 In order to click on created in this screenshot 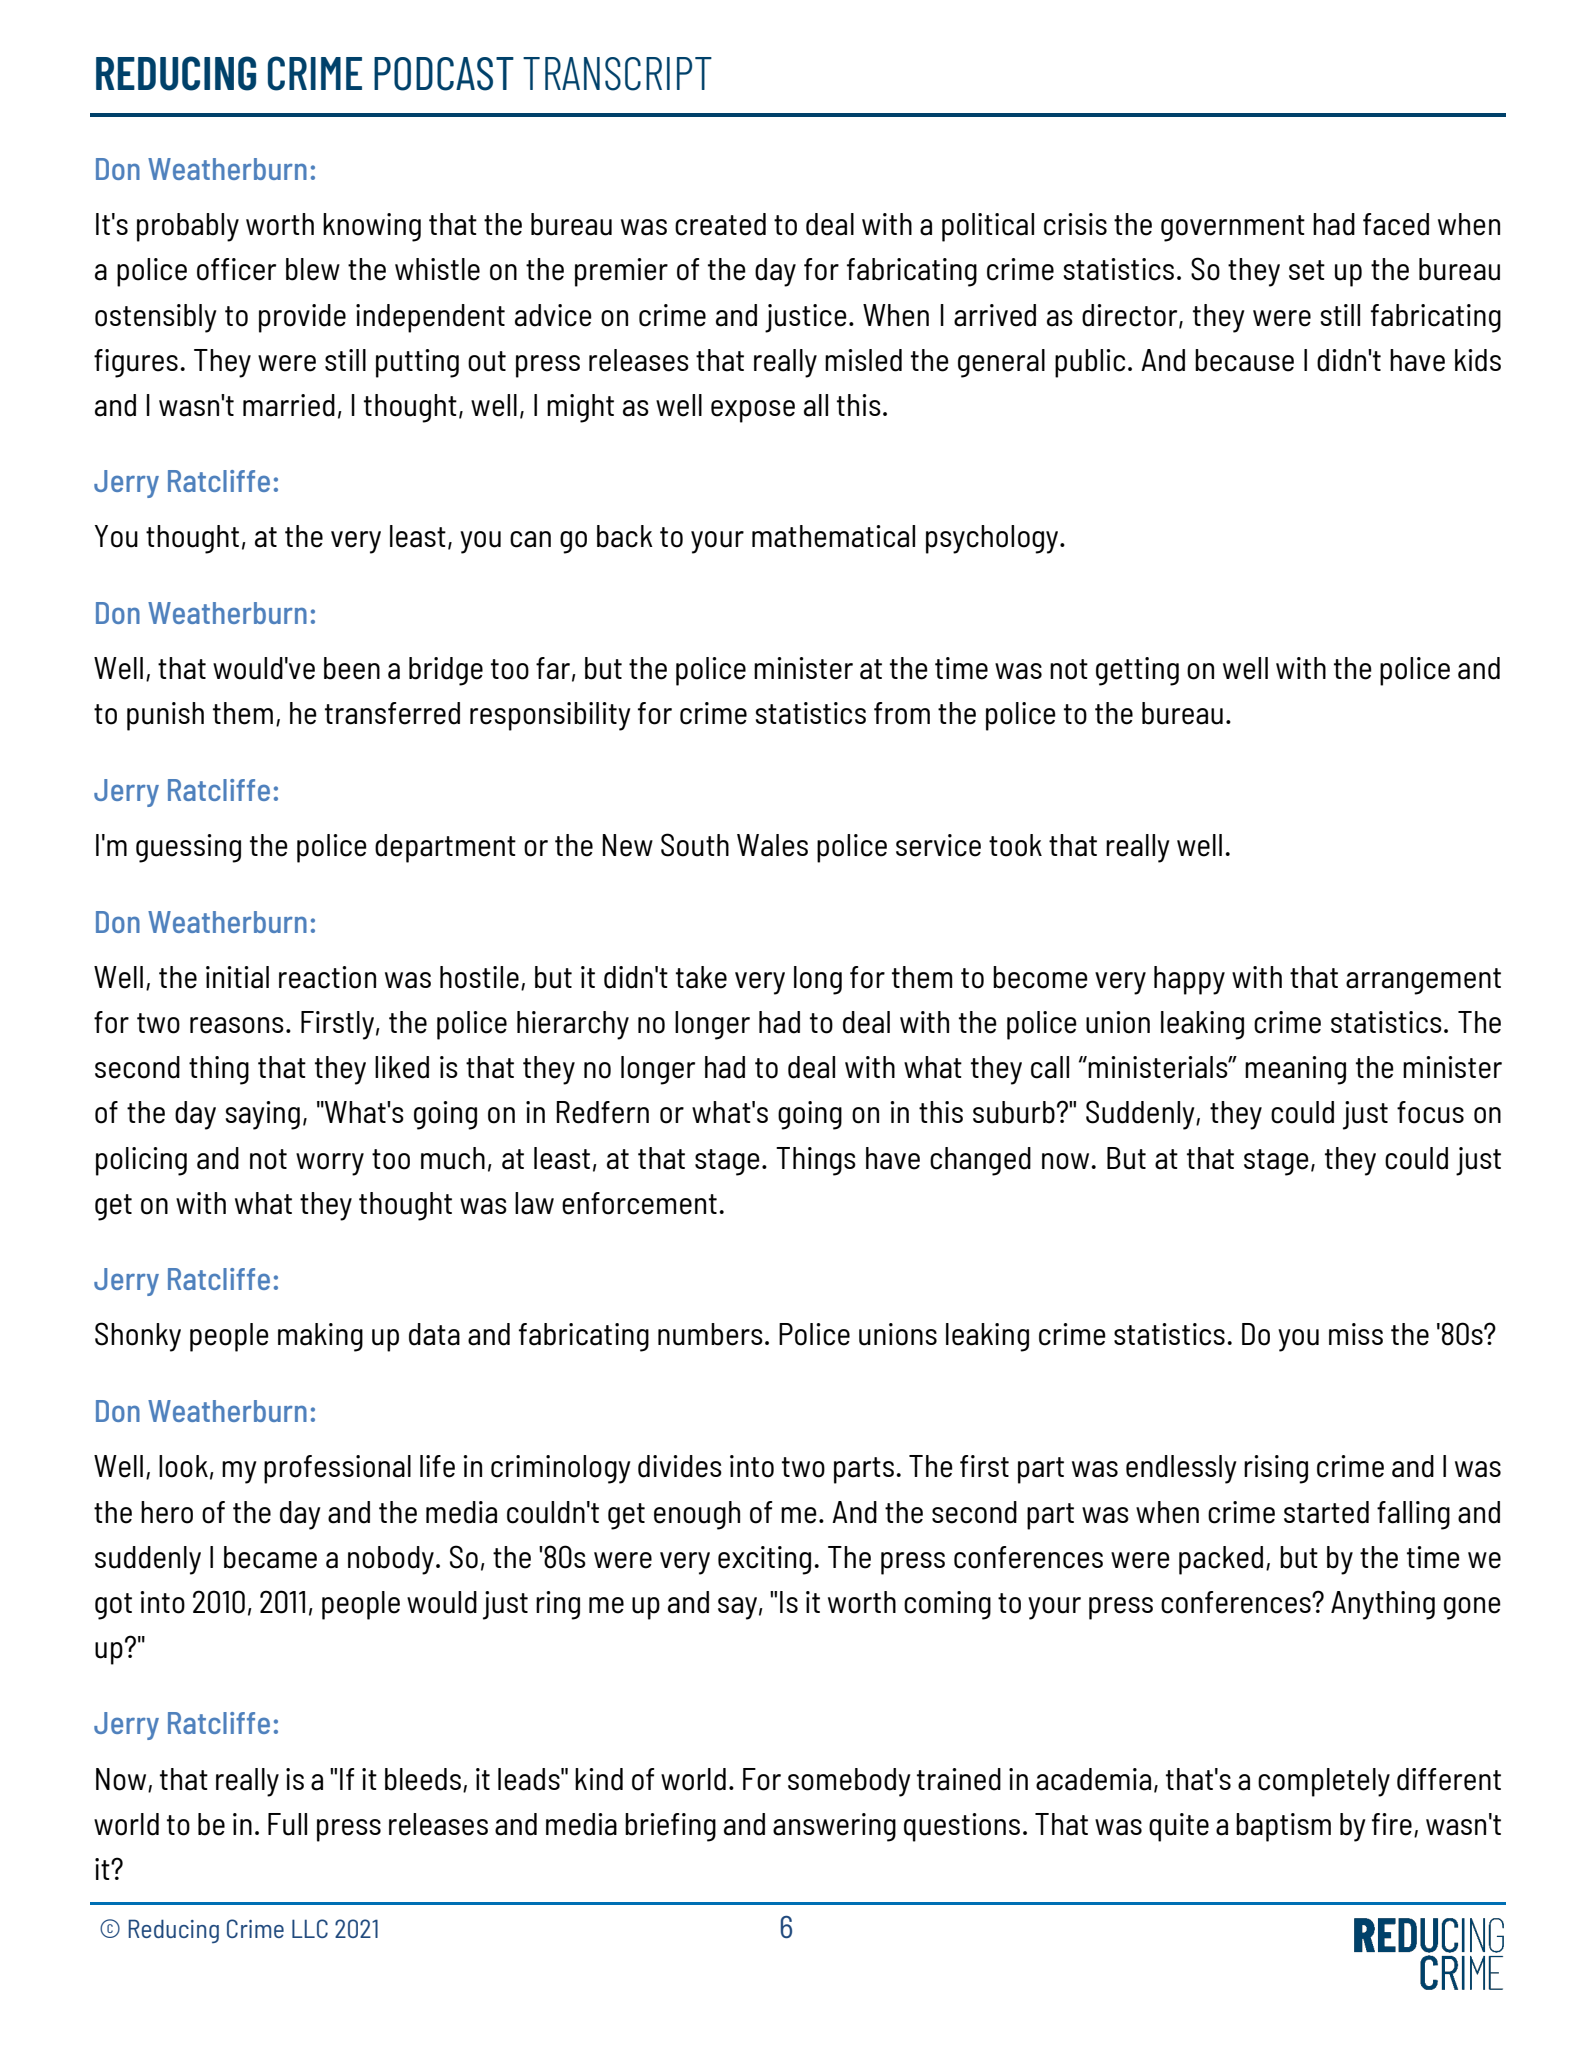, I will do `click(720, 224)`.
